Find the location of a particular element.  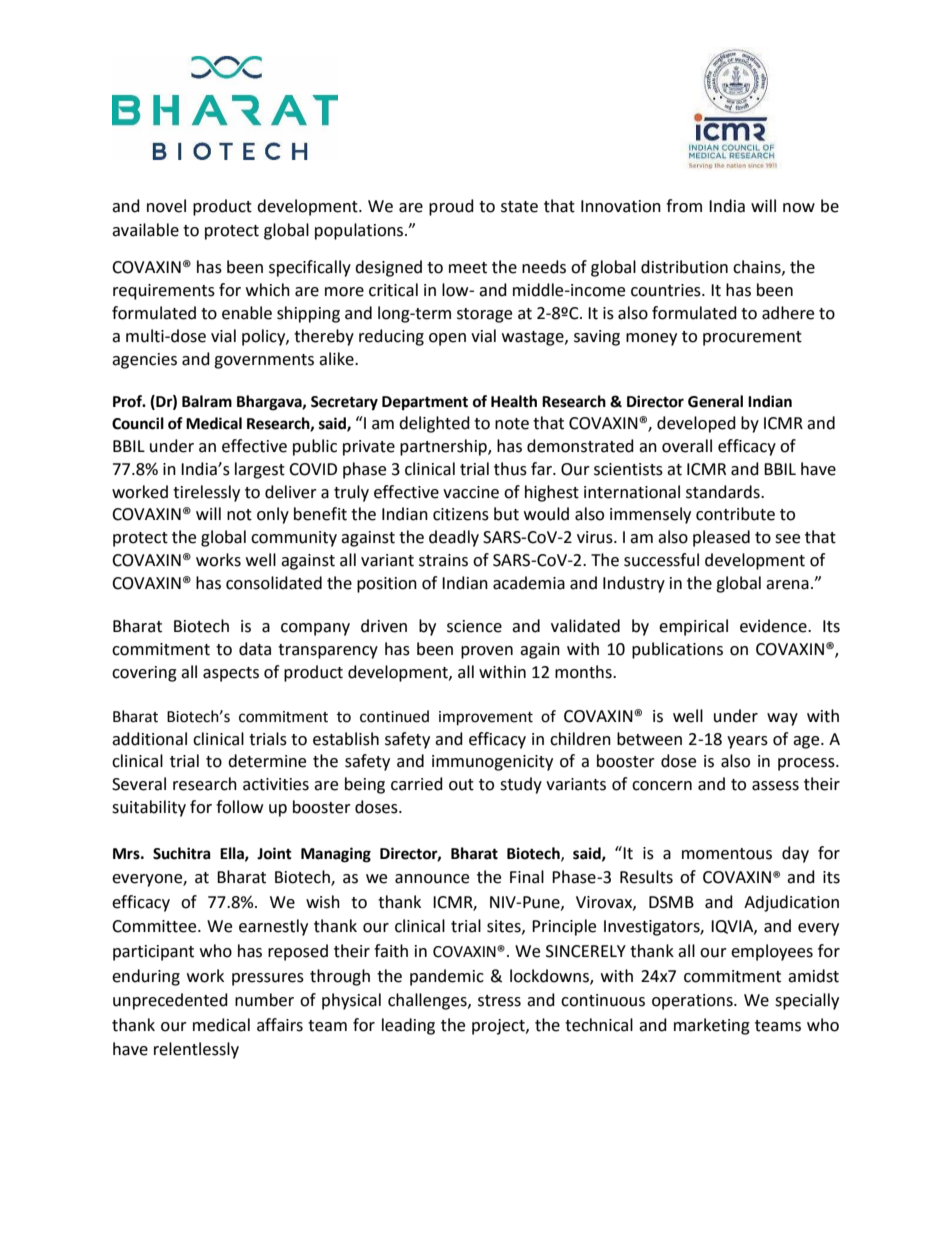

from is located at coordinates (684, 206).
